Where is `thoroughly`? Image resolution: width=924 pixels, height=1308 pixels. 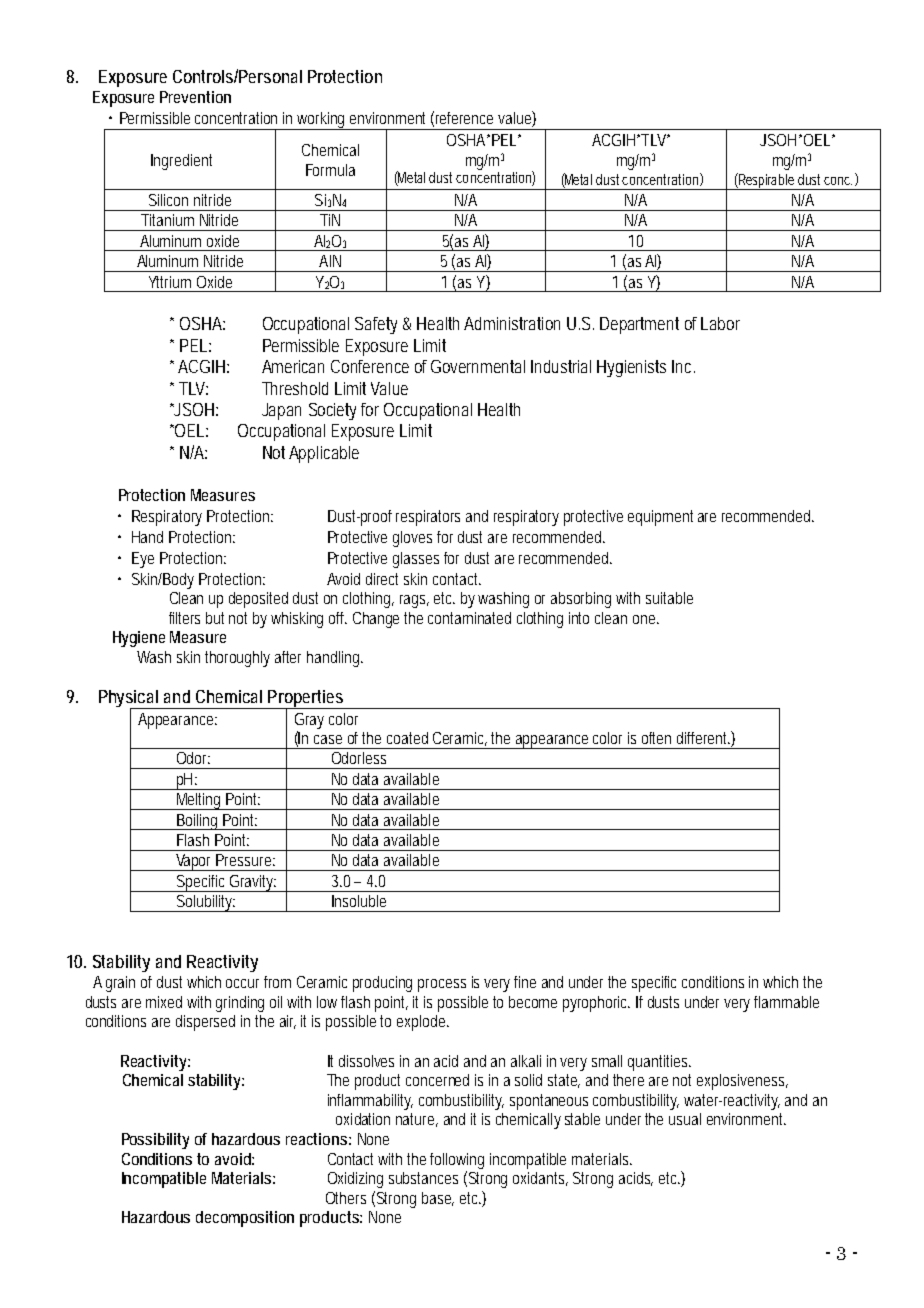
thoroughly is located at coordinates (237, 659).
